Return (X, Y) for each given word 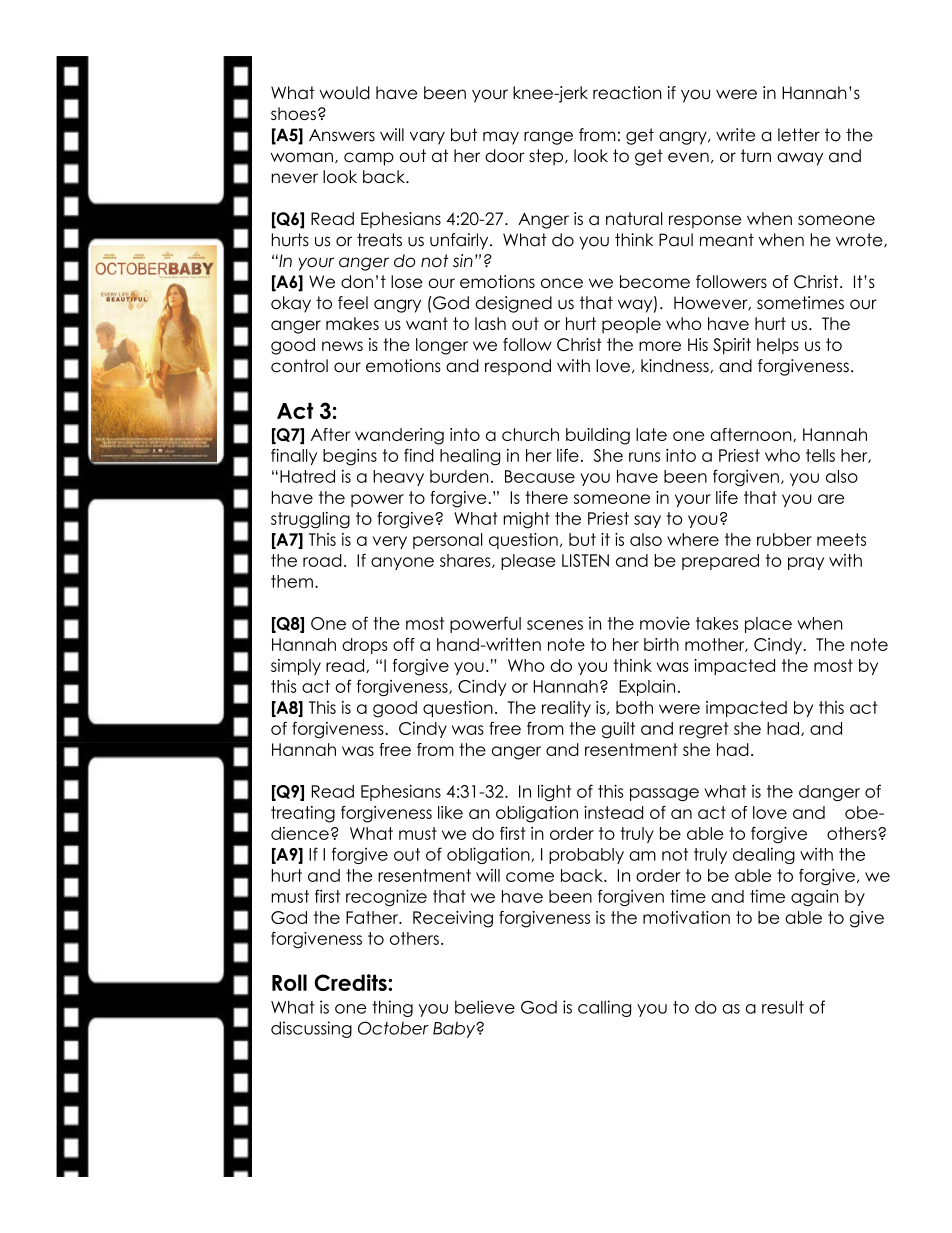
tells (820, 455)
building (598, 436)
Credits (351, 982)
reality (566, 709)
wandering (399, 436)
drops (365, 646)
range (548, 138)
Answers (342, 135)
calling (604, 1008)
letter (799, 135)
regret (704, 730)
